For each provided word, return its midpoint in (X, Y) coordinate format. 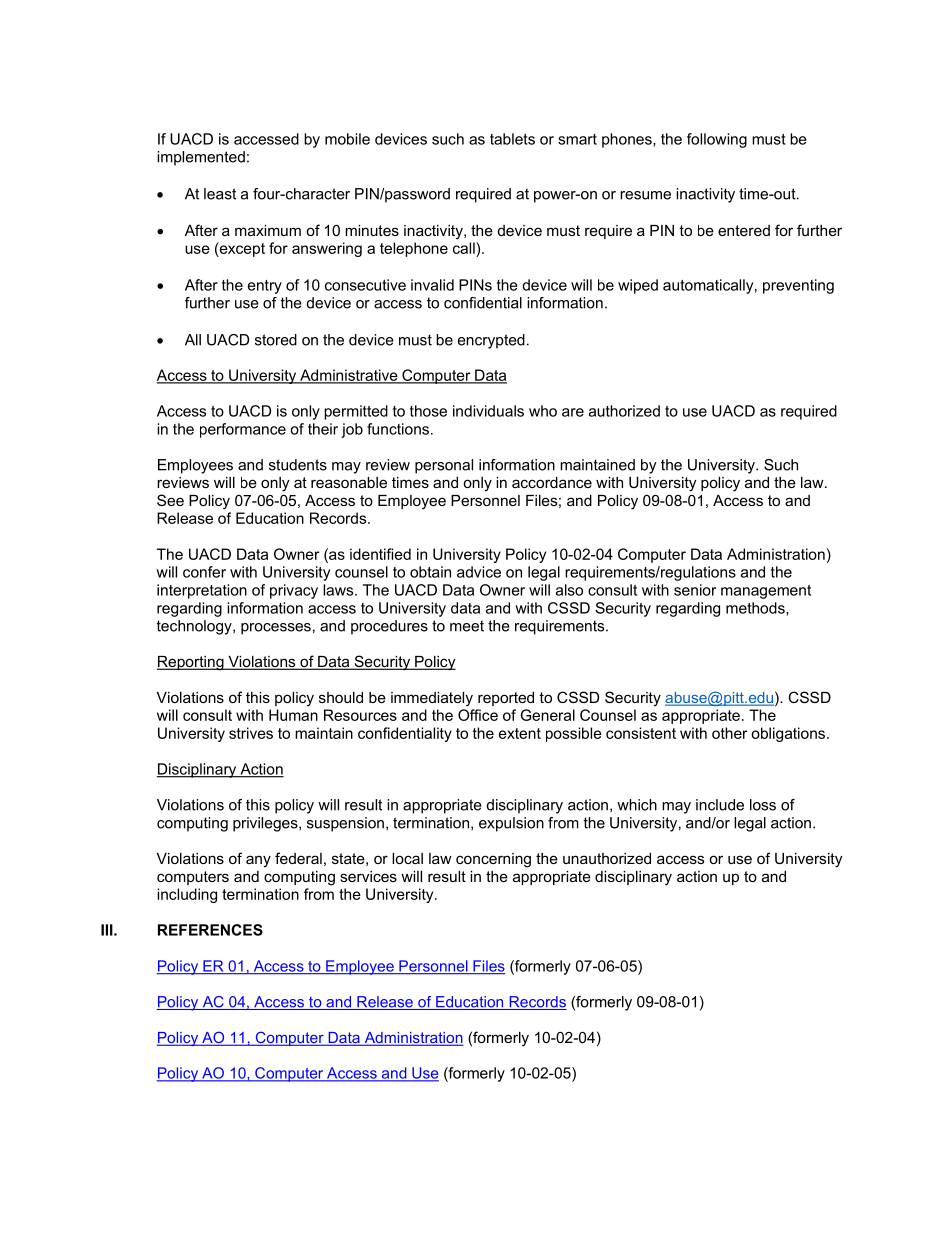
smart (577, 139)
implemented (201, 158)
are (573, 412)
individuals (488, 411)
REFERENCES (210, 930)
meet (467, 626)
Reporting (191, 663)
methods (756, 609)
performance (243, 430)
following (717, 140)
